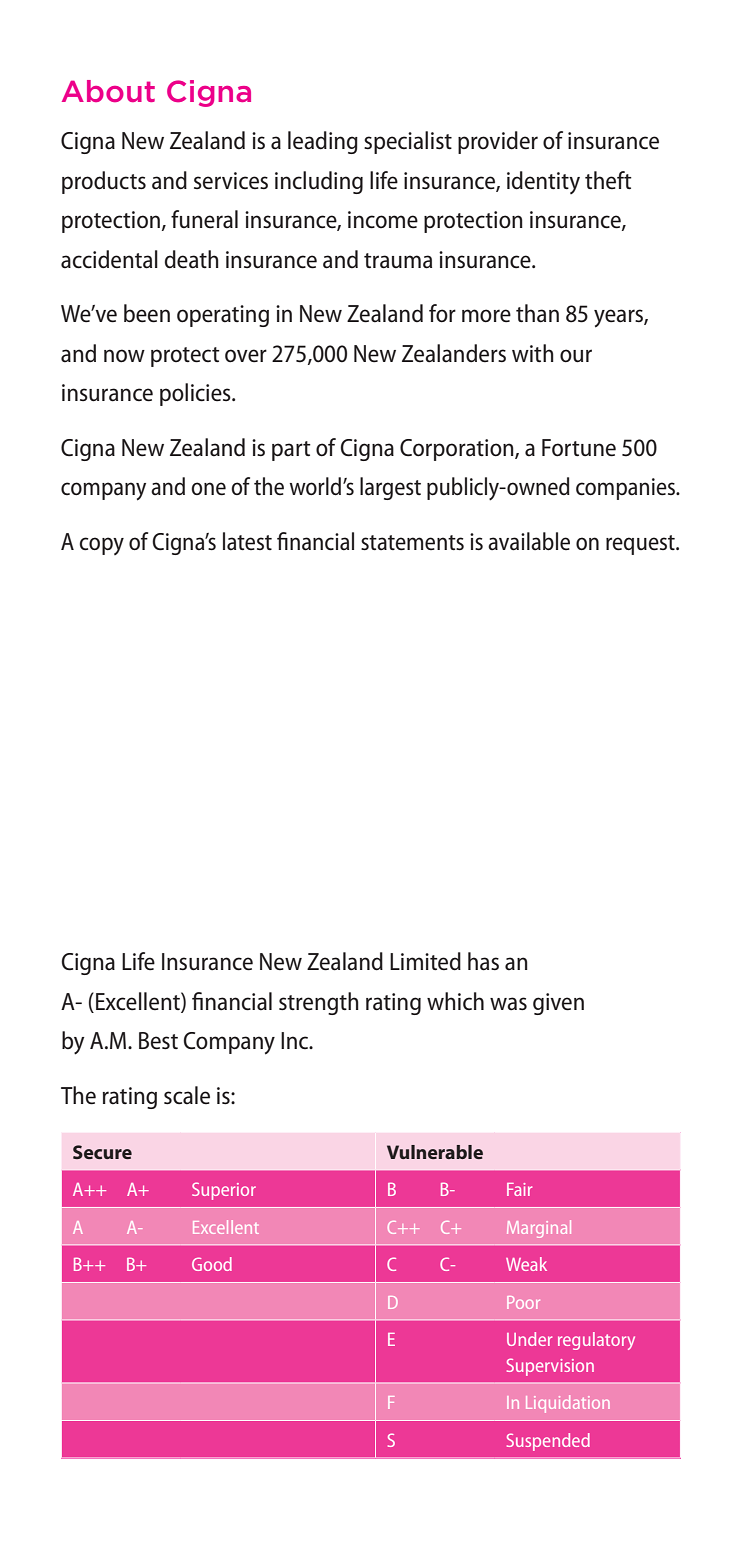 This screenshot has height=1568, width=739. What do you see at coordinates (108, 91) in the screenshot?
I see `About` at bounding box center [108, 91].
